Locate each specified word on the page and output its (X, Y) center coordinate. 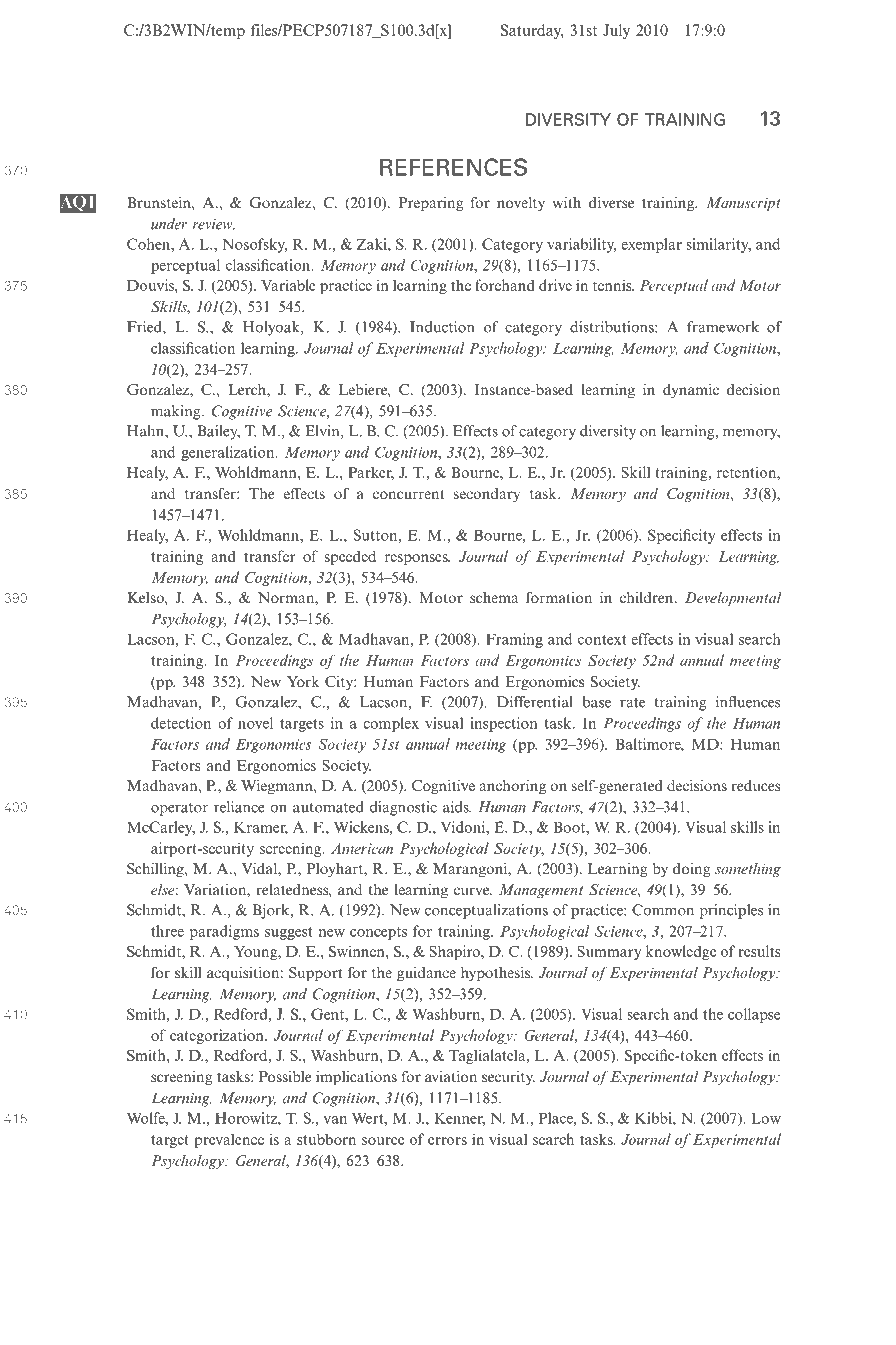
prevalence (229, 1140)
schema (494, 597)
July (616, 31)
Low (766, 1118)
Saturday (532, 31)
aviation (451, 1076)
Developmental (733, 599)
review (214, 224)
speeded (350, 557)
